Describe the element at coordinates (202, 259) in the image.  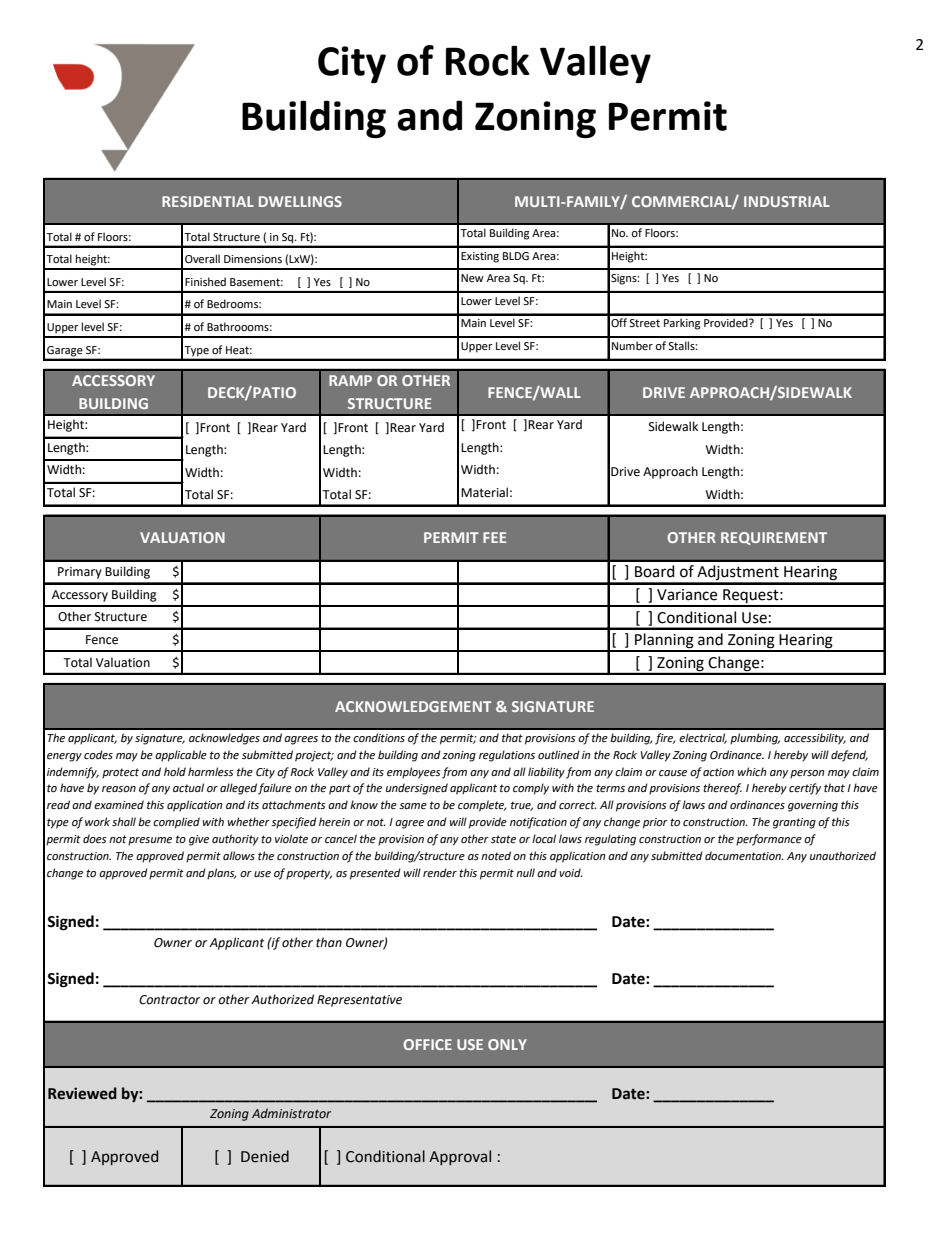
I see `Overall` at that location.
